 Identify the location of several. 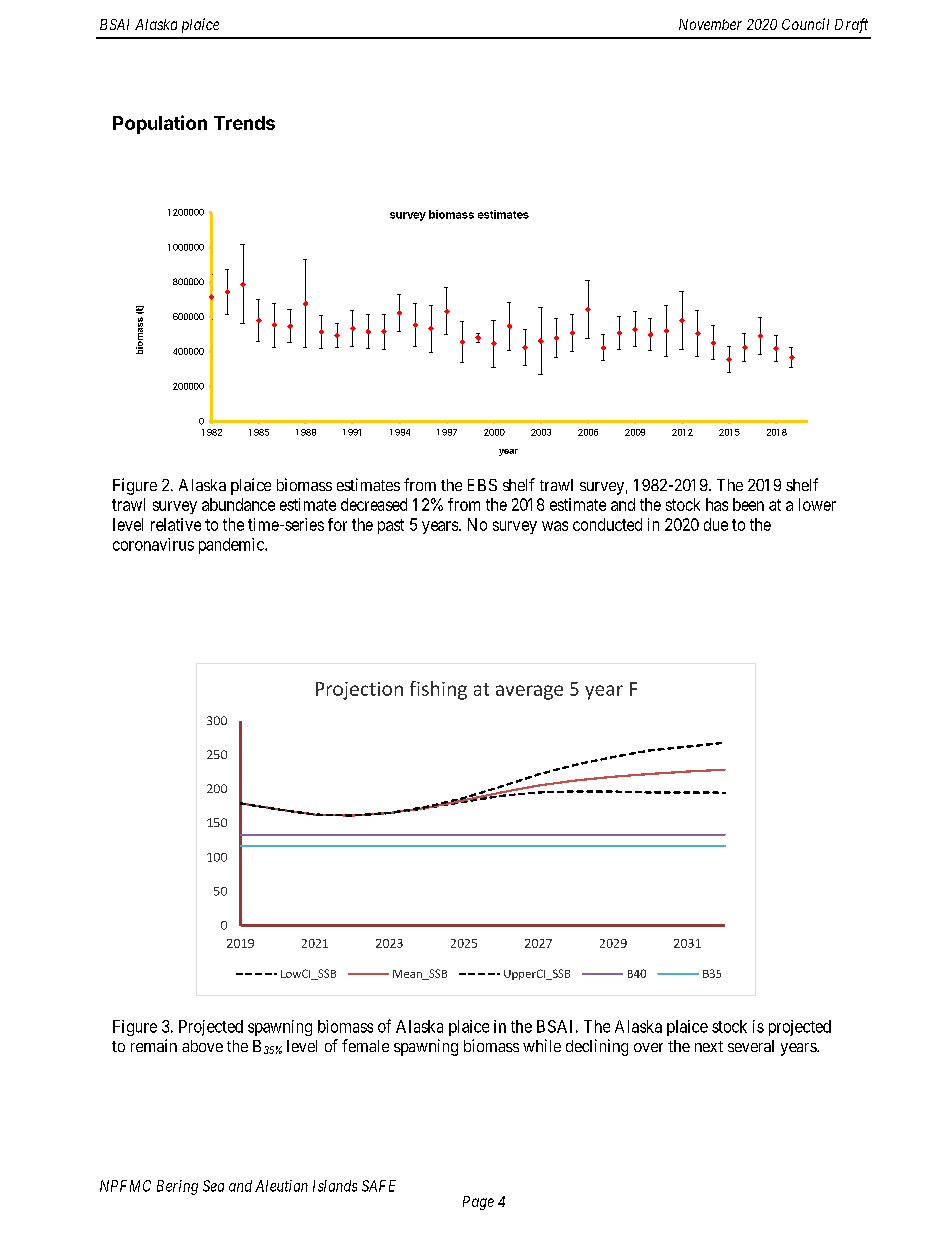
(751, 1046).
